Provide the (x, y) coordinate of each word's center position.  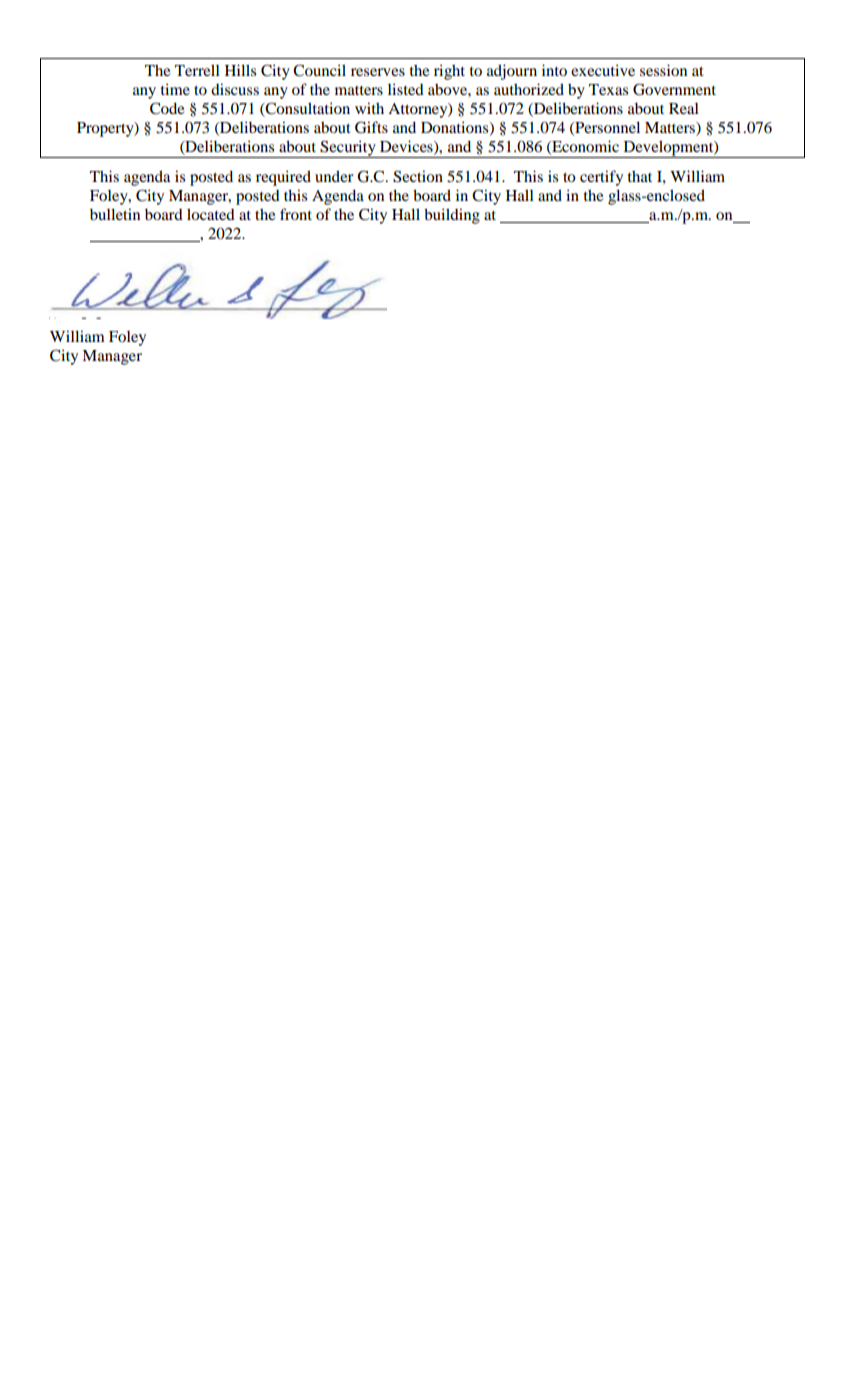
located (211, 214)
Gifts (371, 127)
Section (418, 176)
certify (601, 178)
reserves (378, 72)
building (452, 216)
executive (603, 70)
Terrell (197, 70)
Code (167, 108)
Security (348, 149)
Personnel (606, 128)
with (369, 108)
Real (684, 108)
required (283, 178)
